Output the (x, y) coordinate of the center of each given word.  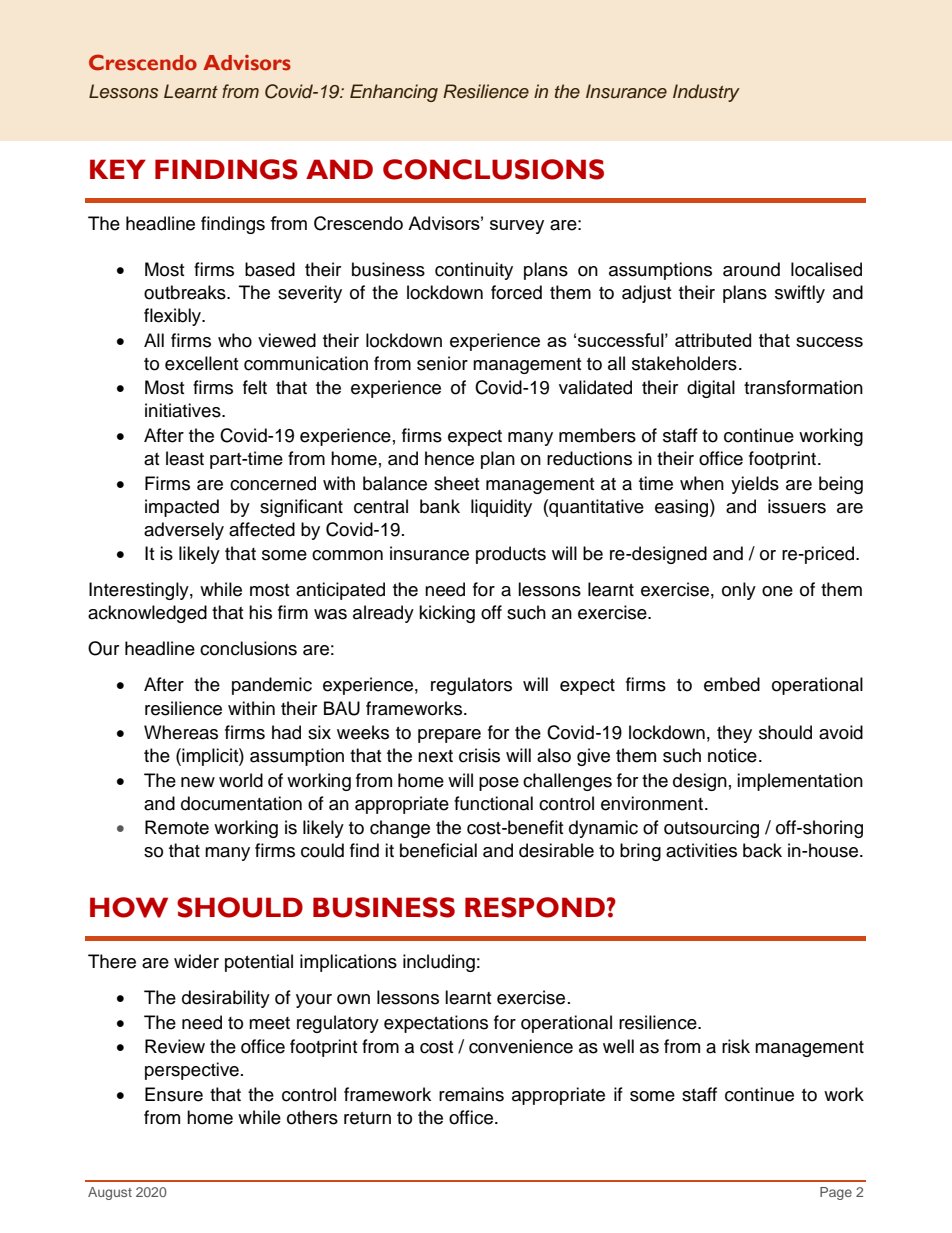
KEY (118, 169)
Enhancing (394, 93)
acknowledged (147, 614)
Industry (706, 93)
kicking (447, 614)
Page (836, 1193)
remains (471, 1094)
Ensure (174, 1094)
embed (732, 684)
